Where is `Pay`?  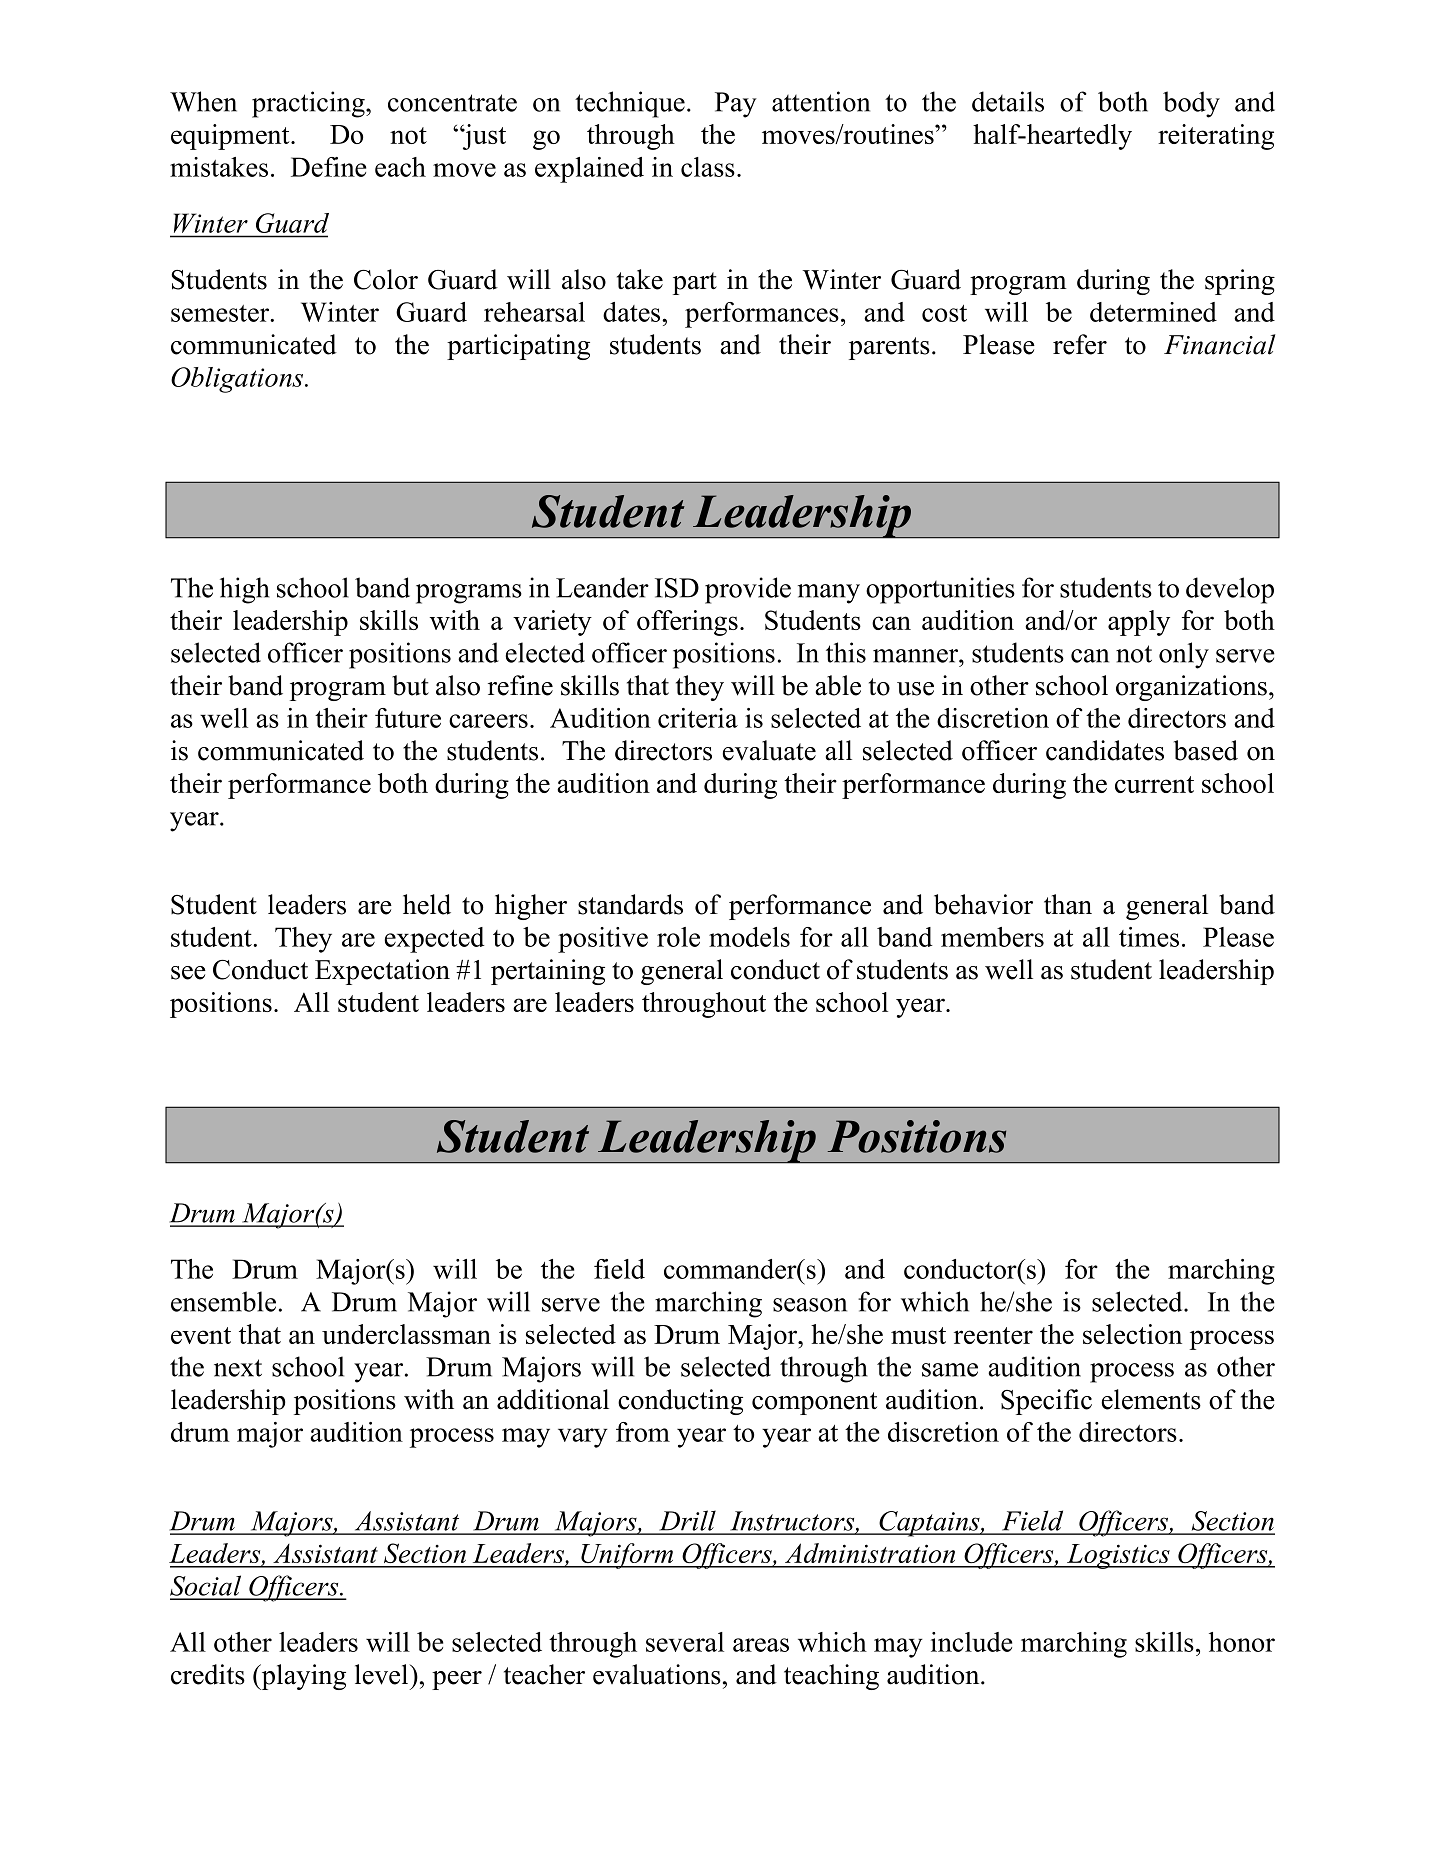
Pay is located at coordinates (736, 105).
